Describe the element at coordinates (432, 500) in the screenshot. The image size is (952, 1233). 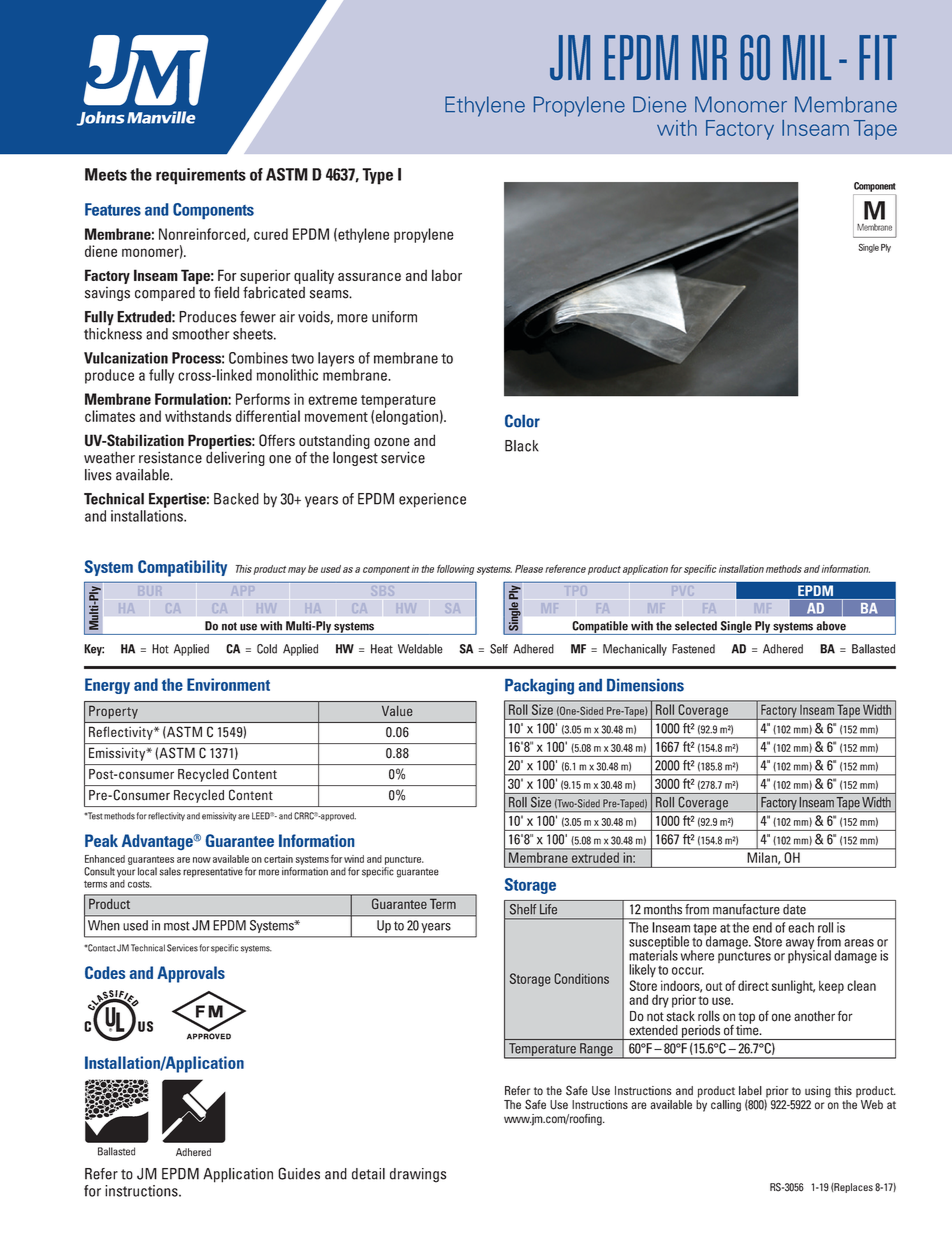
I see `experience` at that location.
